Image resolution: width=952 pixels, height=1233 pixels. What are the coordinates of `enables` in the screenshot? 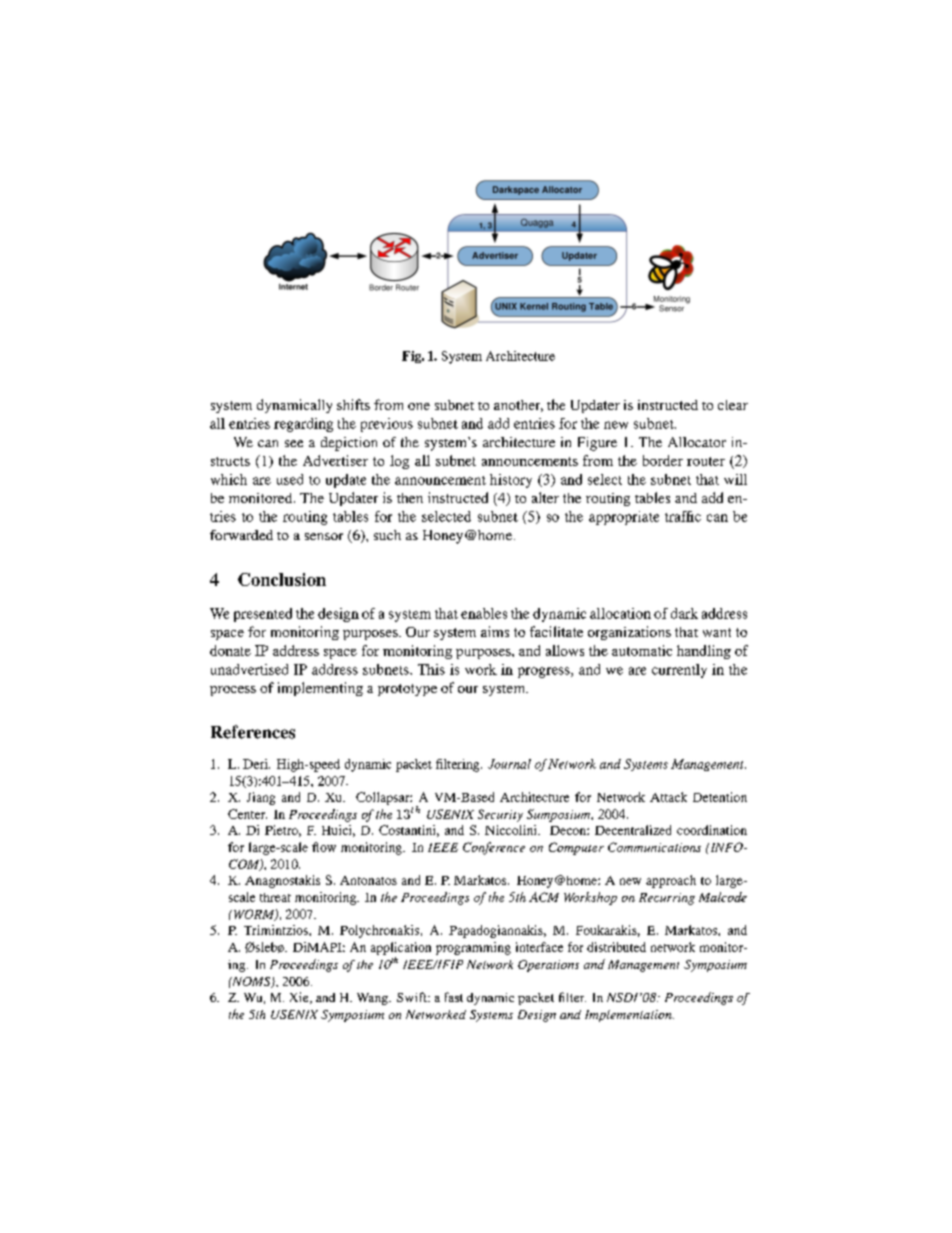 It's located at (484, 613).
